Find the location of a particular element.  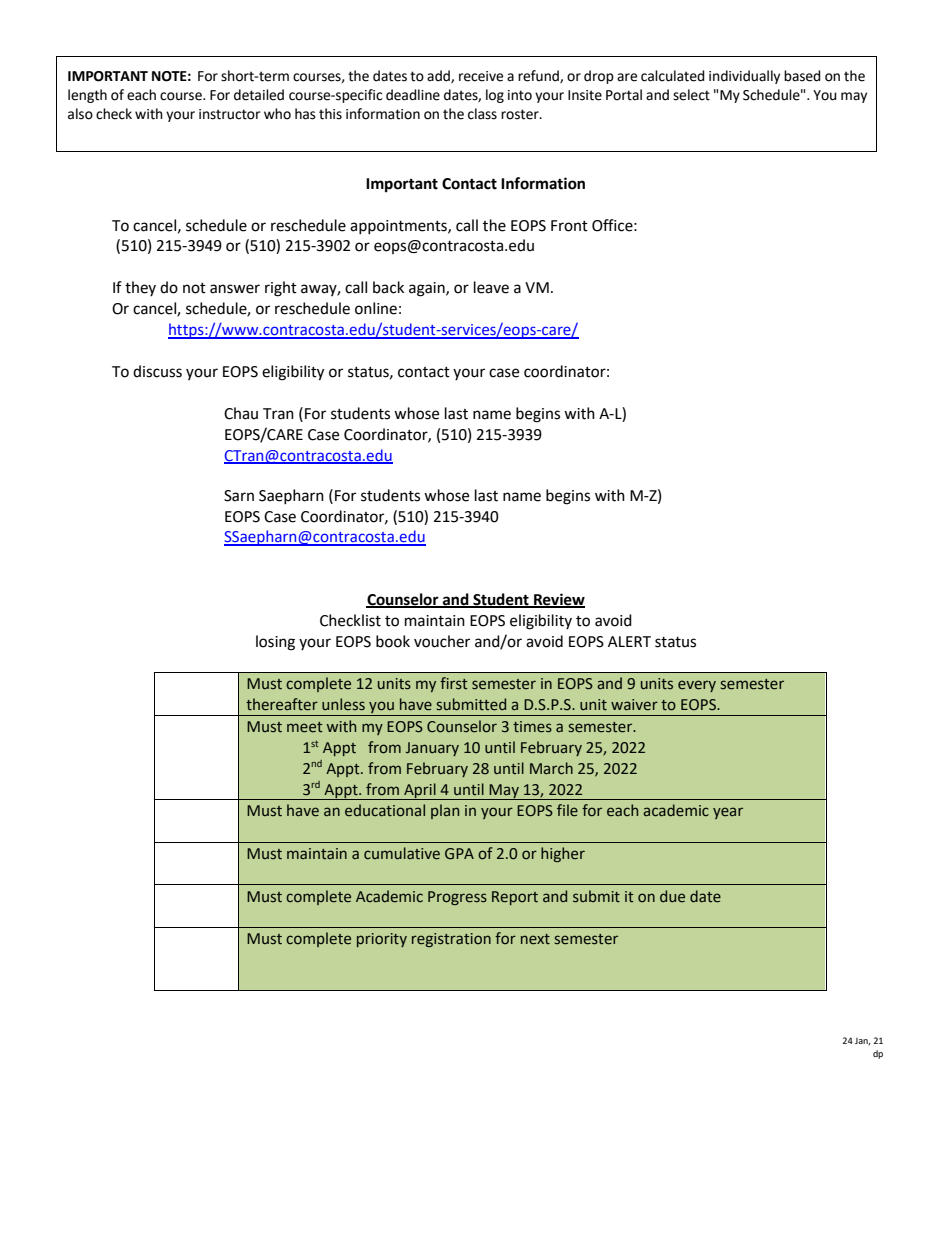

Progress is located at coordinates (457, 898).
